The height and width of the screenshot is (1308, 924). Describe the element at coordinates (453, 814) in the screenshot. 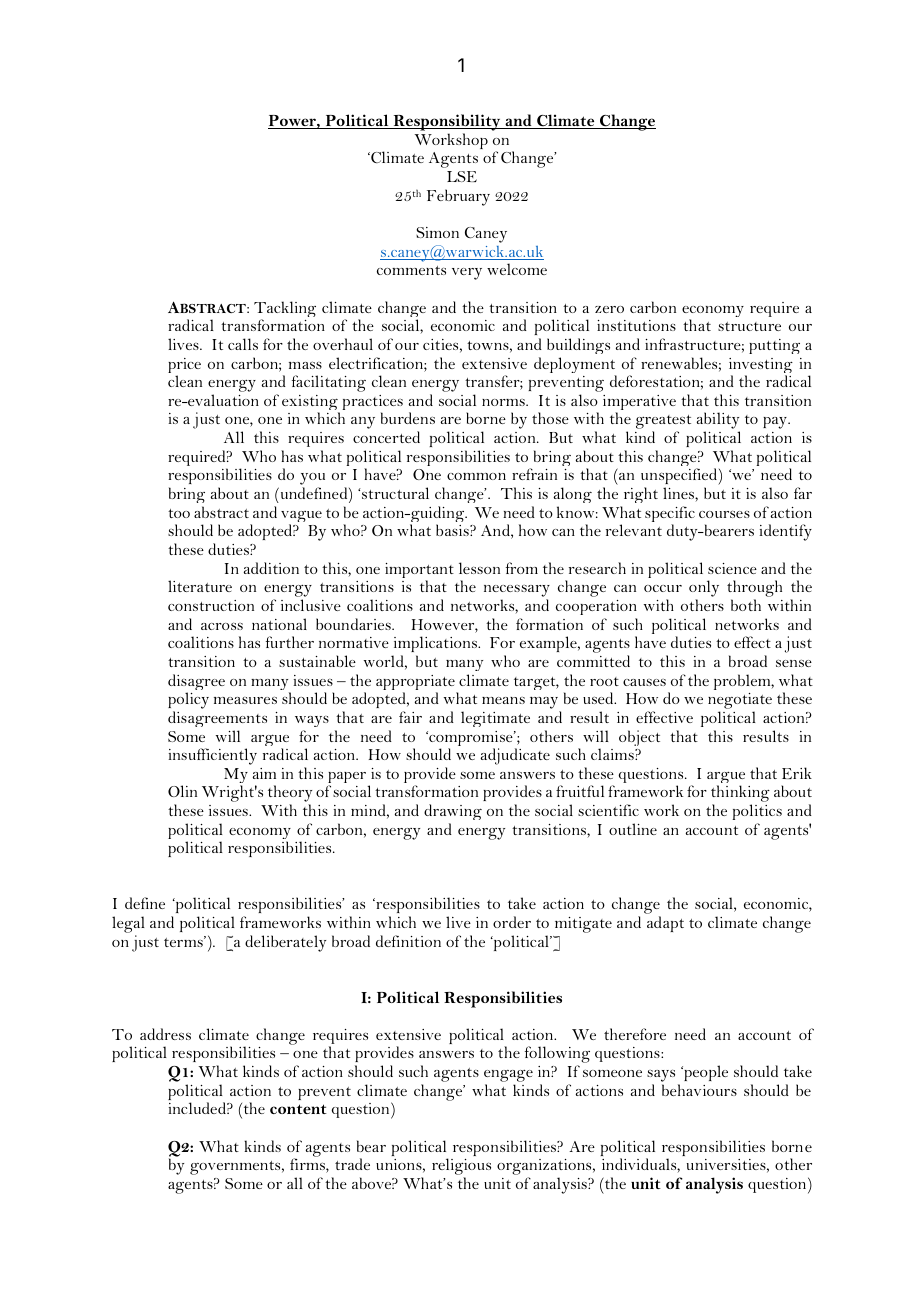

I see `drawing` at that location.
